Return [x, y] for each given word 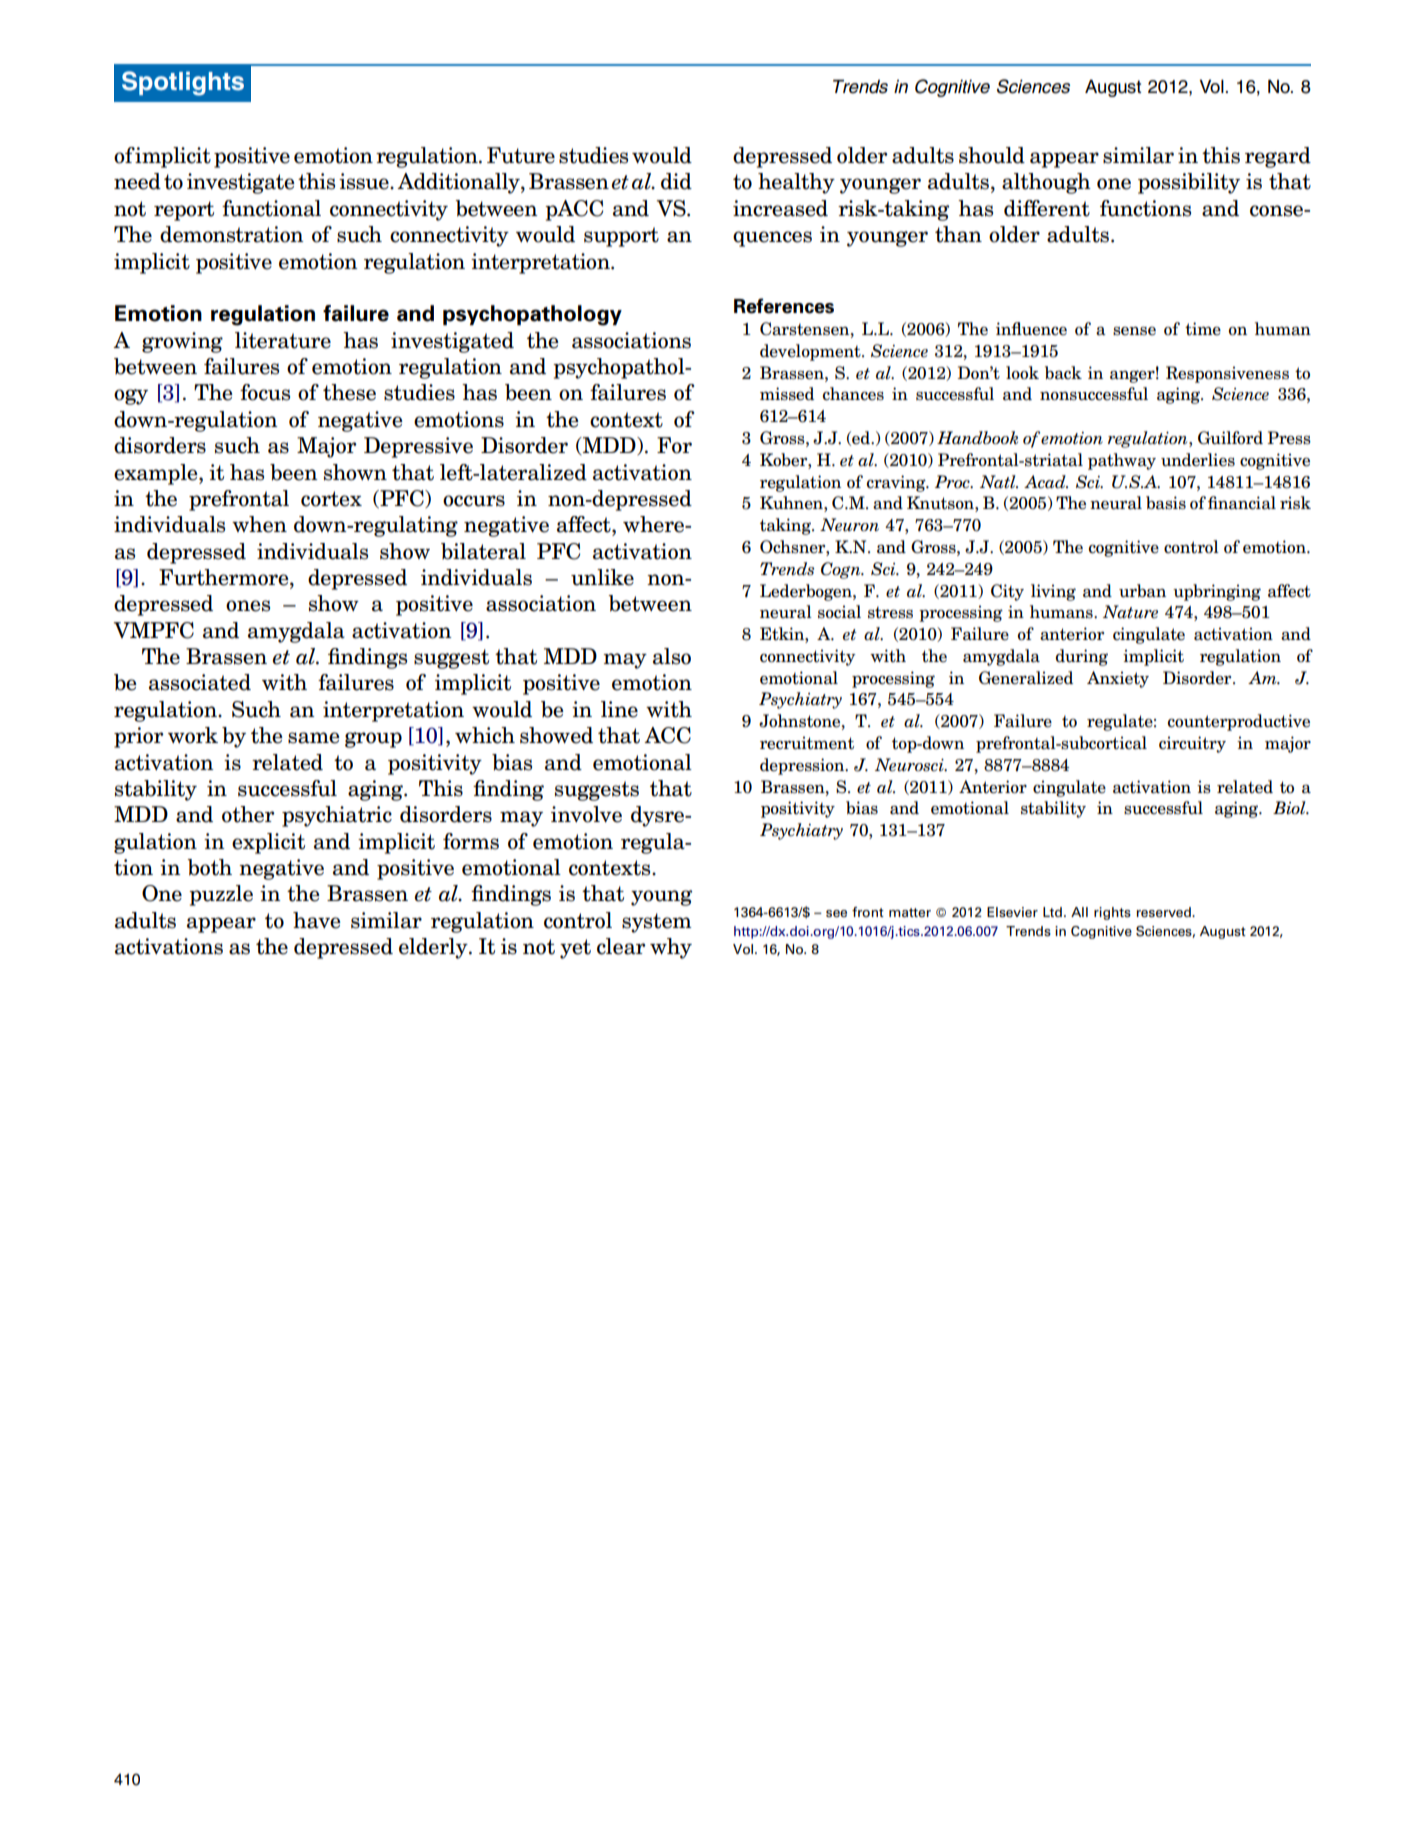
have [317, 920]
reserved [1164, 912]
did [676, 181]
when [259, 524]
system [657, 923]
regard [1278, 157]
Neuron [849, 525]
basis [1166, 503]
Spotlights [183, 83]
